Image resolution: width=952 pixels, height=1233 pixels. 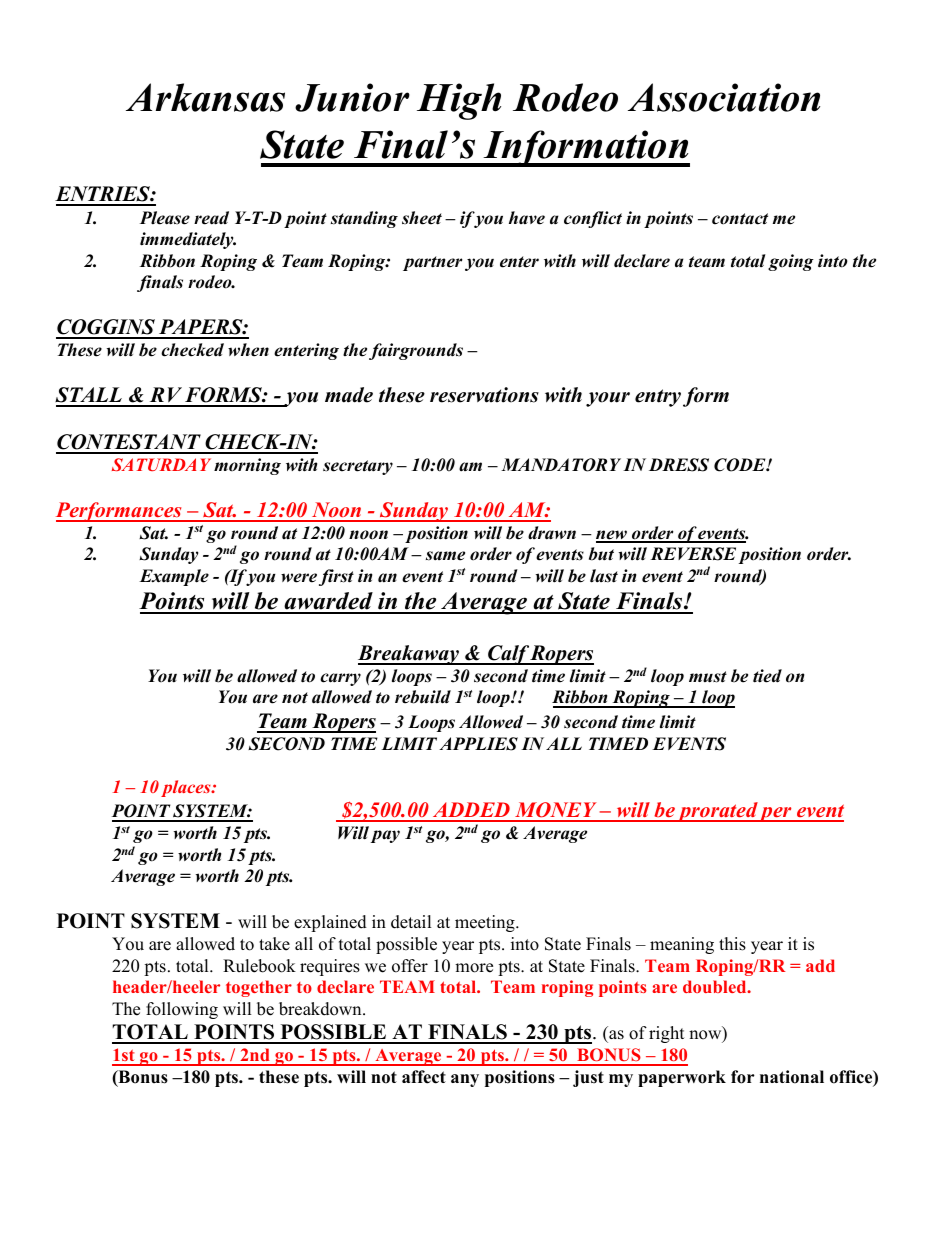 What do you see at coordinates (717, 812) in the page?
I see `prorated` at bounding box center [717, 812].
